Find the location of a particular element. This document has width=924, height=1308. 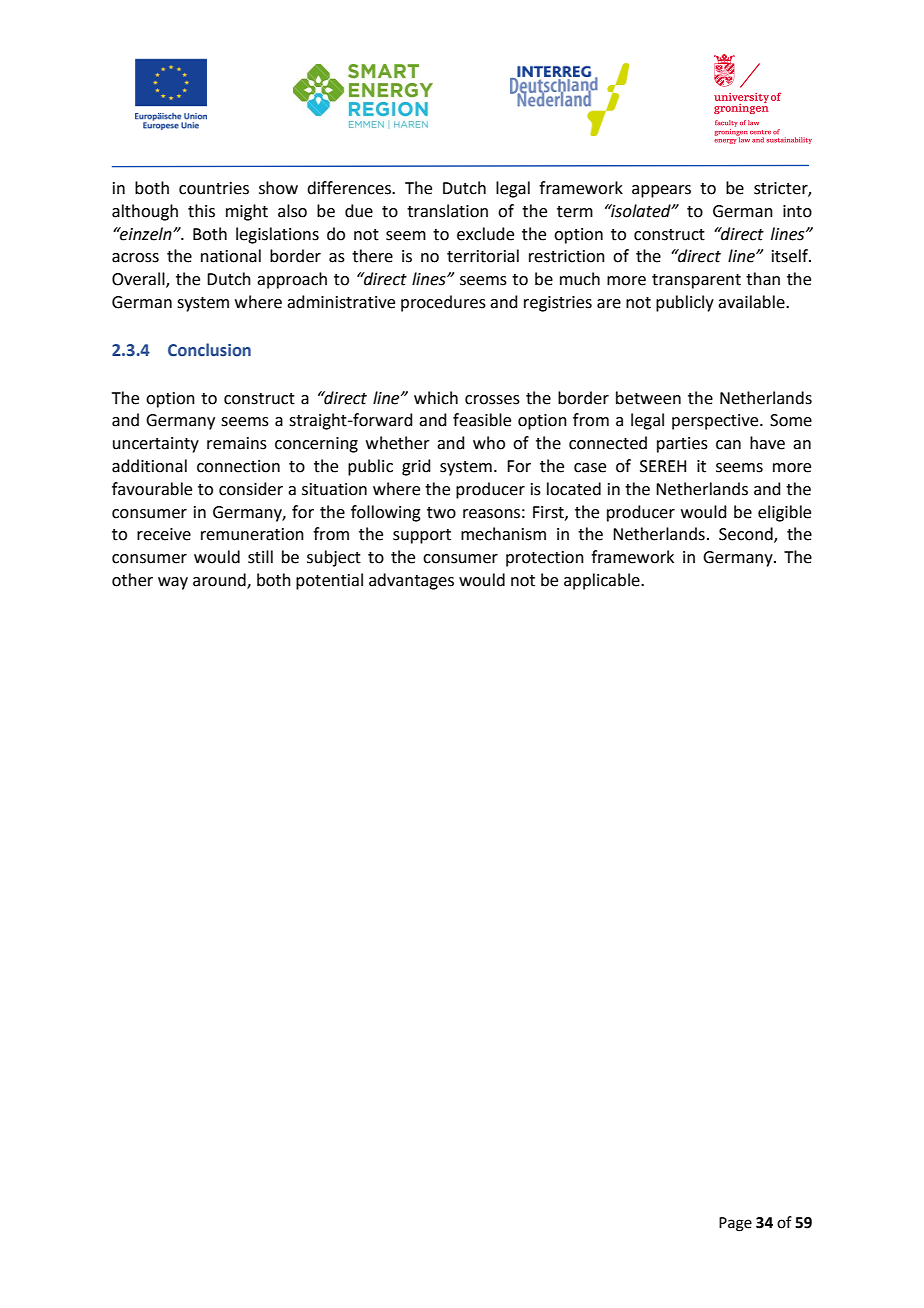

advantages is located at coordinates (411, 581).
